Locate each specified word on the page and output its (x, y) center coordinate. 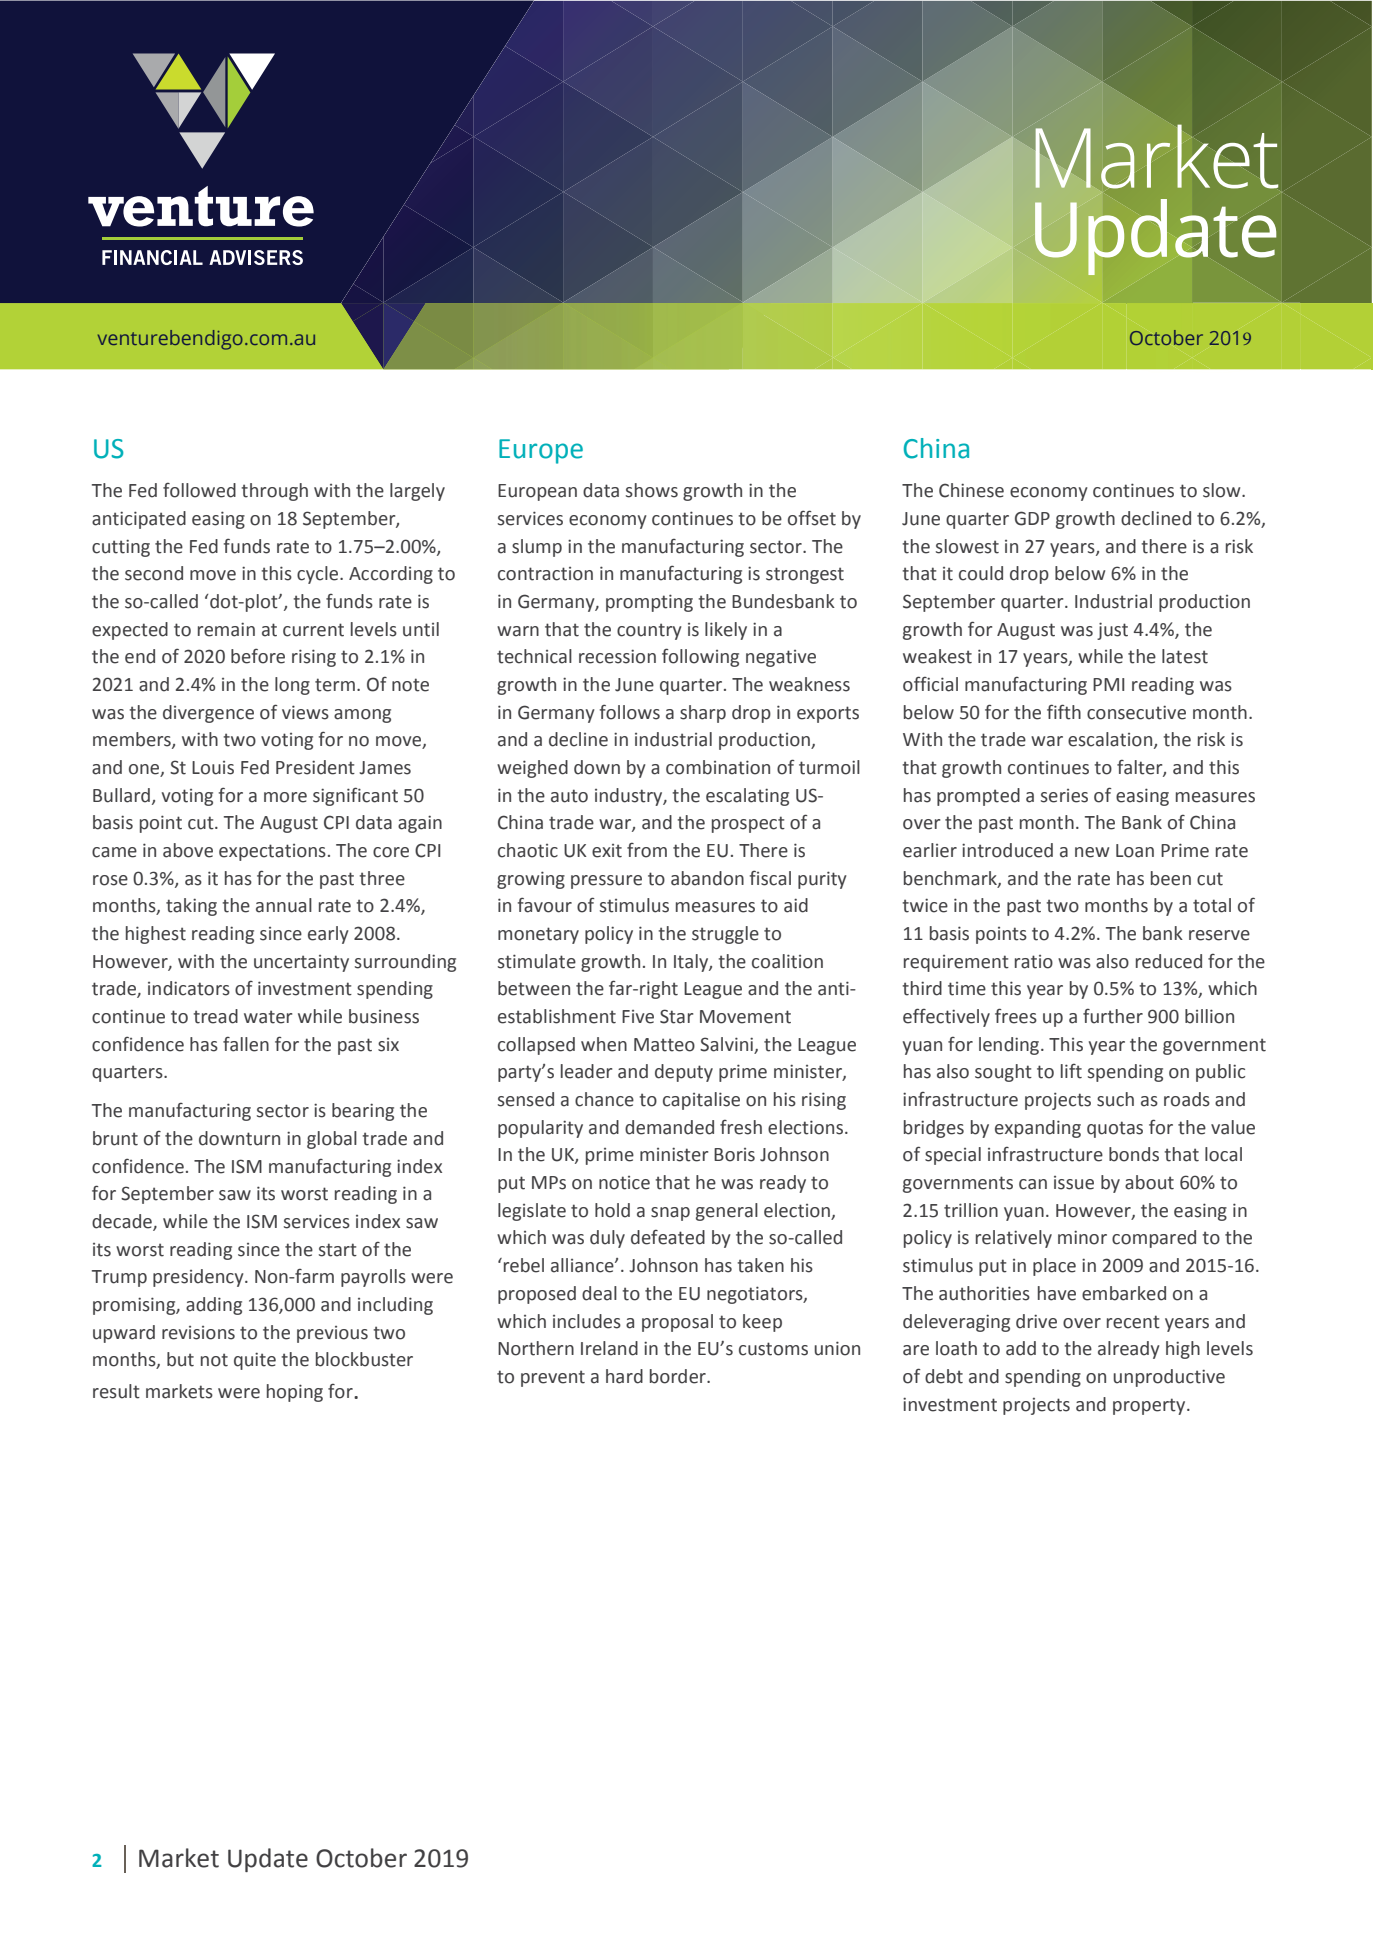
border (679, 1376)
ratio (1034, 962)
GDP (1032, 518)
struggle (725, 935)
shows (652, 490)
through (275, 492)
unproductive (1169, 1378)
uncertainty (301, 963)
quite (255, 1361)
